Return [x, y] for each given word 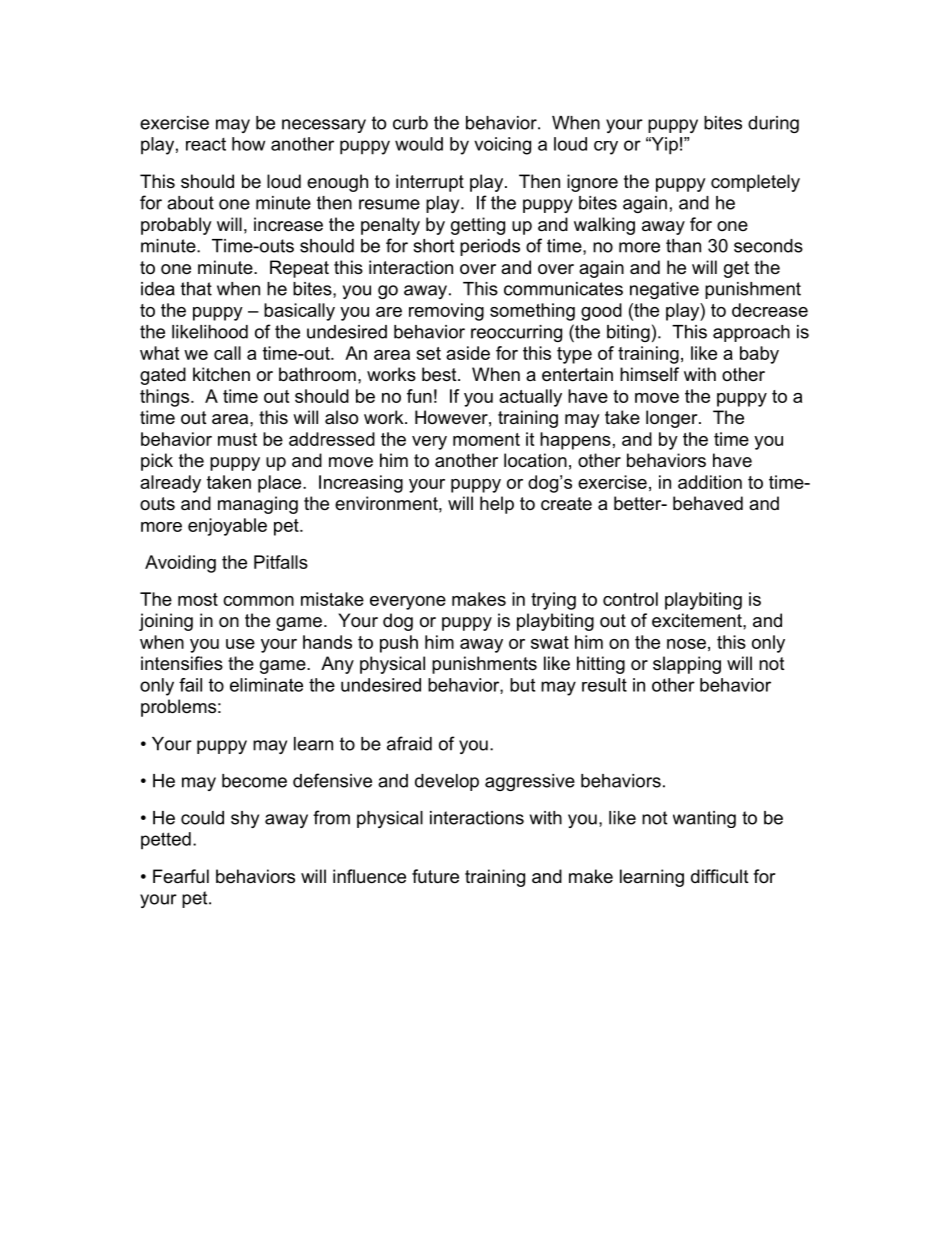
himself [649, 374]
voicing [502, 146]
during [773, 124]
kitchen [221, 374]
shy [245, 819]
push [399, 644]
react [206, 144]
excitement [698, 620]
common [258, 601]
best [440, 374]
